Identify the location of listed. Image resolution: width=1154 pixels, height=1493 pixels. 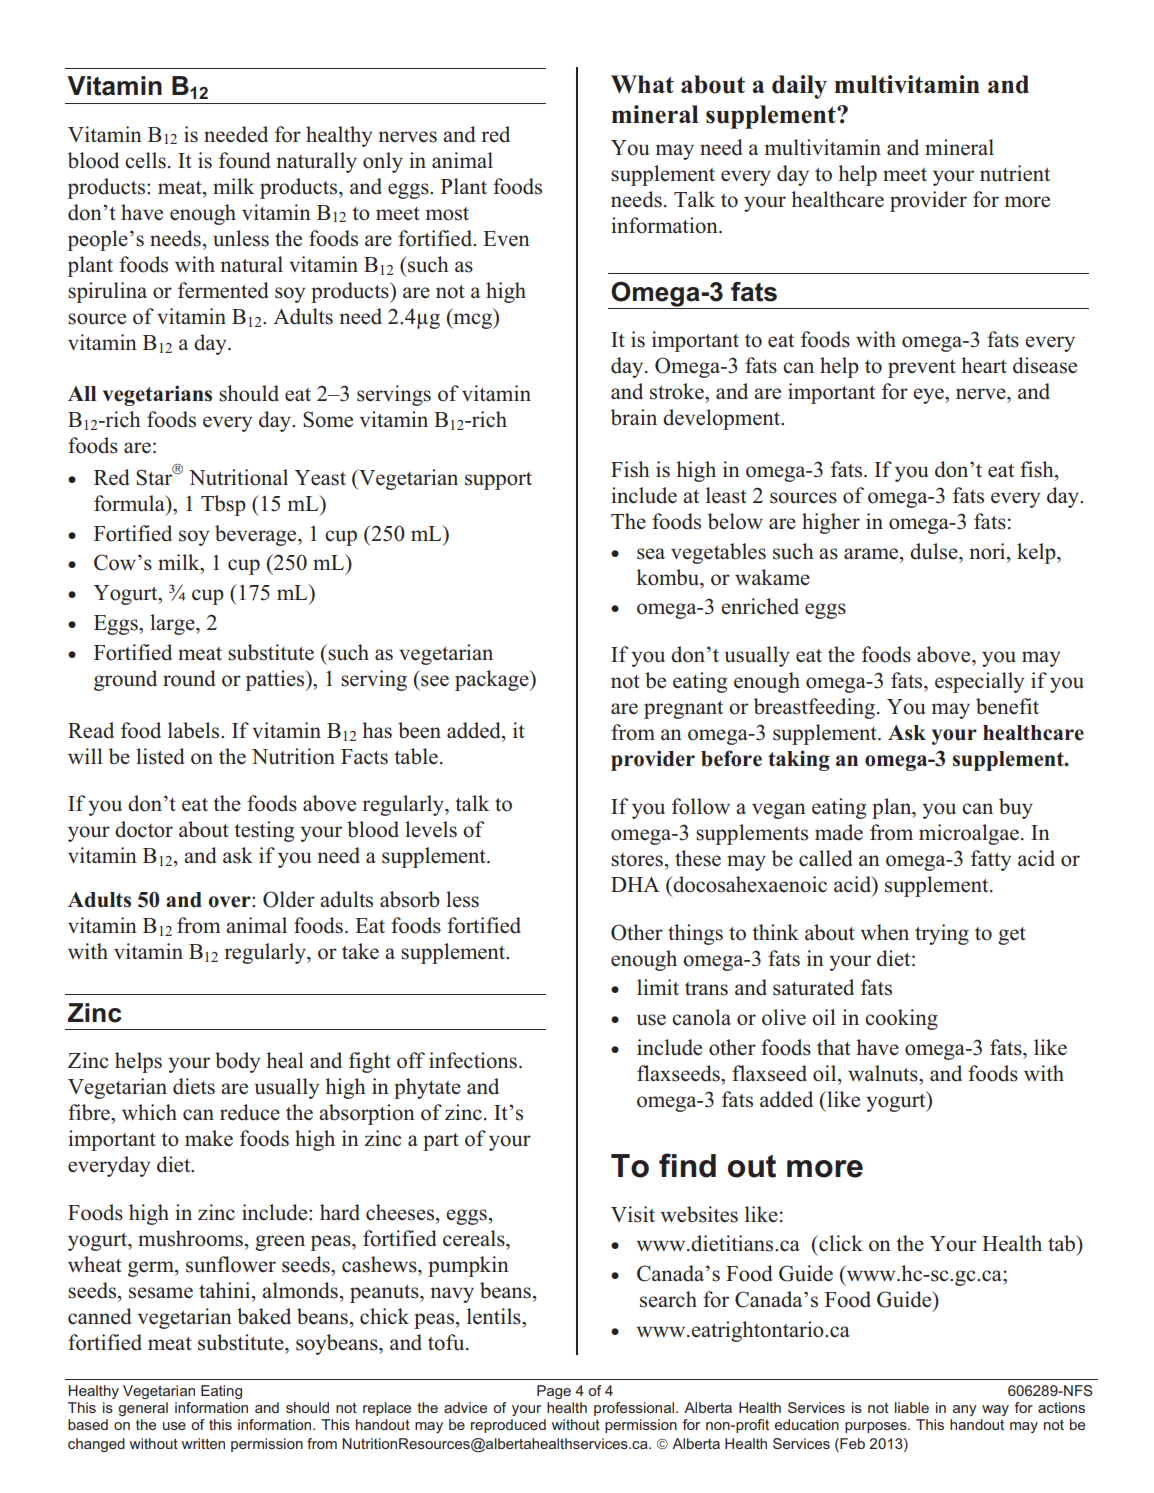
(160, 756).
